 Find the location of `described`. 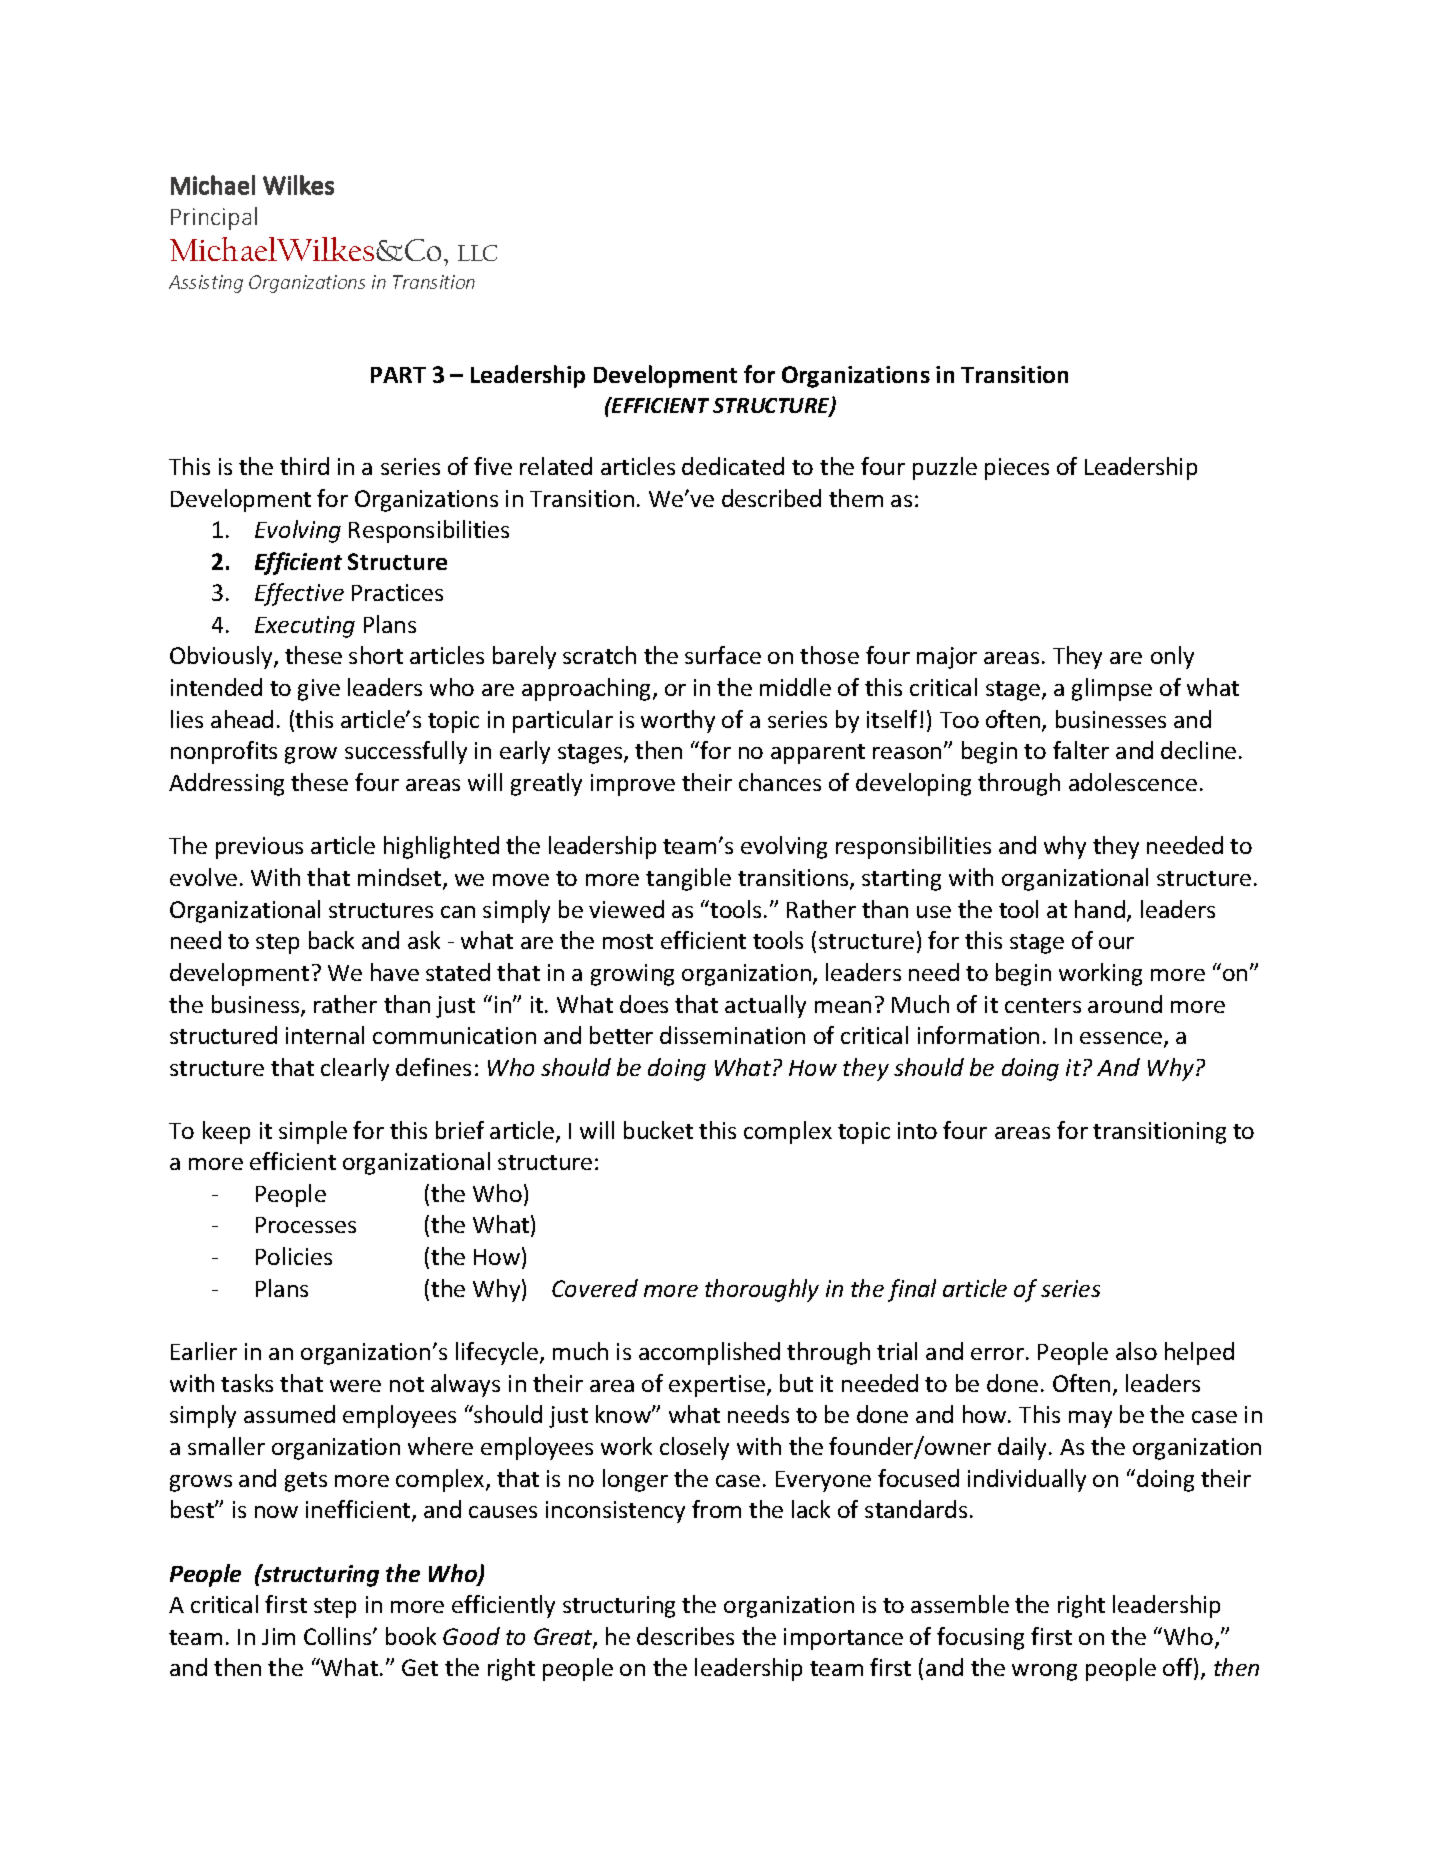

described is located at coordinates (771, 498).
